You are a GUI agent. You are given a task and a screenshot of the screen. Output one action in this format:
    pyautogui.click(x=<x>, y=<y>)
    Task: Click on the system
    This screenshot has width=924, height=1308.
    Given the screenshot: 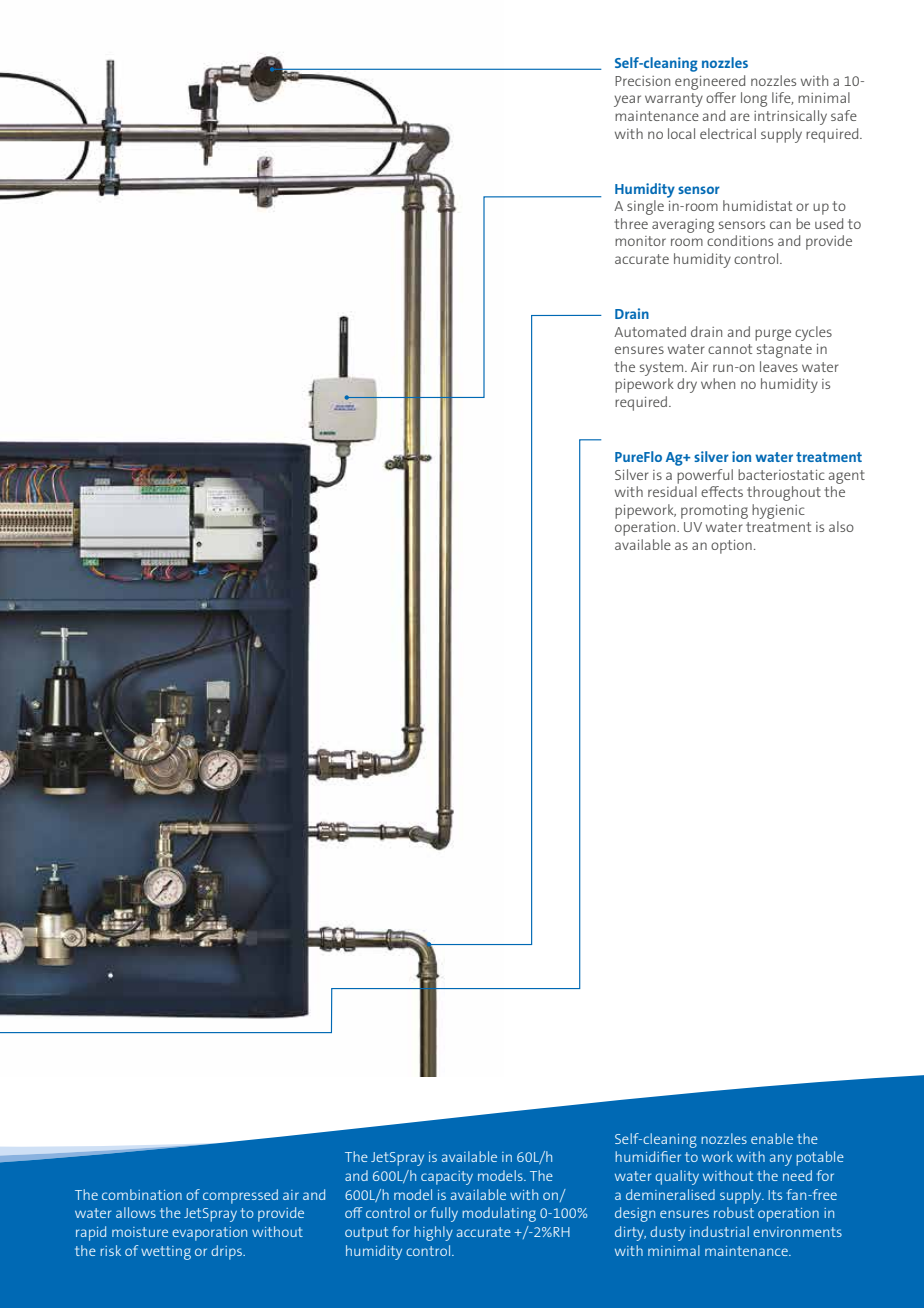 What is the action you would take?
    pyautogui.click(x=663, y=369)
